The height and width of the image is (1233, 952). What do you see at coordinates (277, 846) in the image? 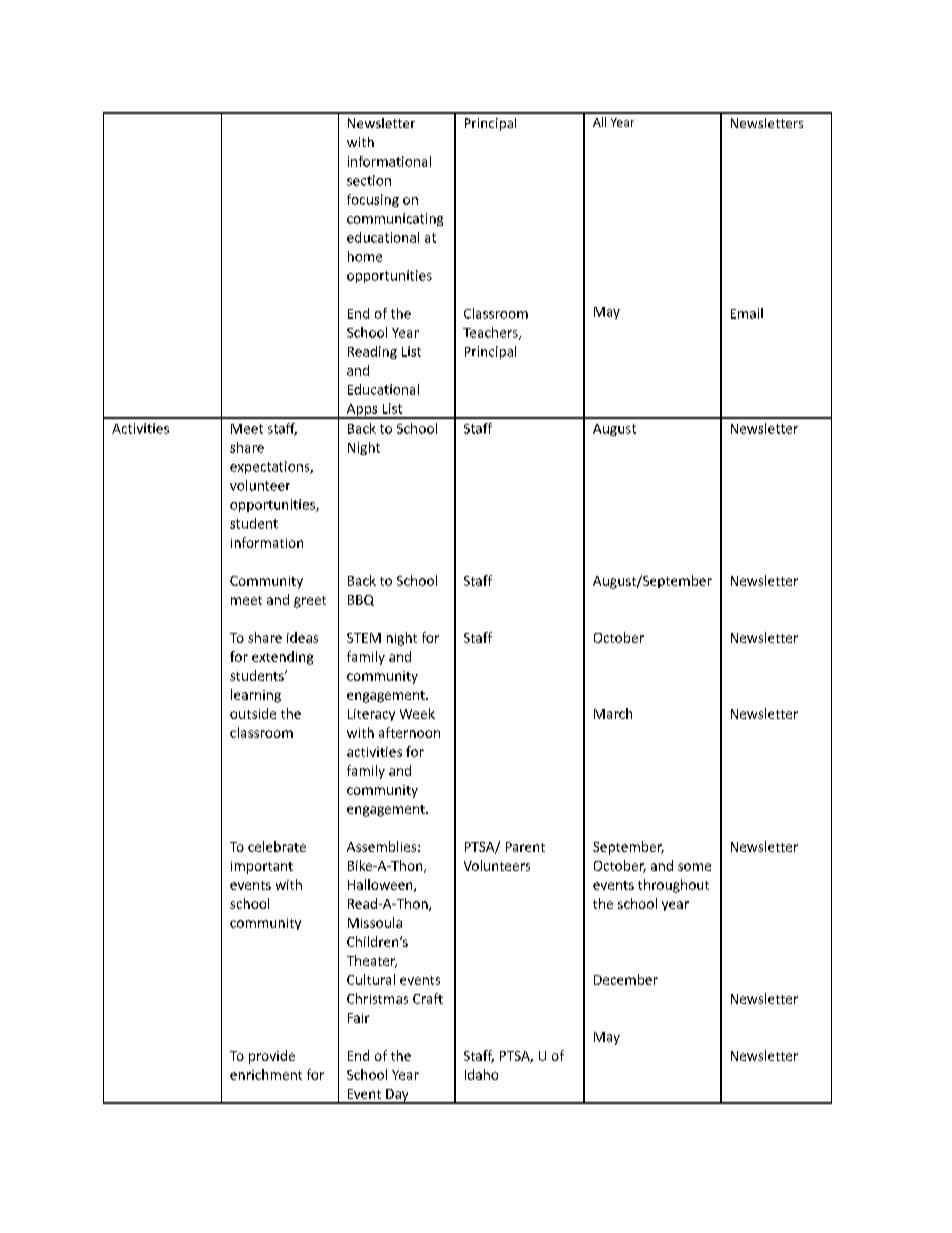
I see `celebrate` at bounding box center [277, 846].
